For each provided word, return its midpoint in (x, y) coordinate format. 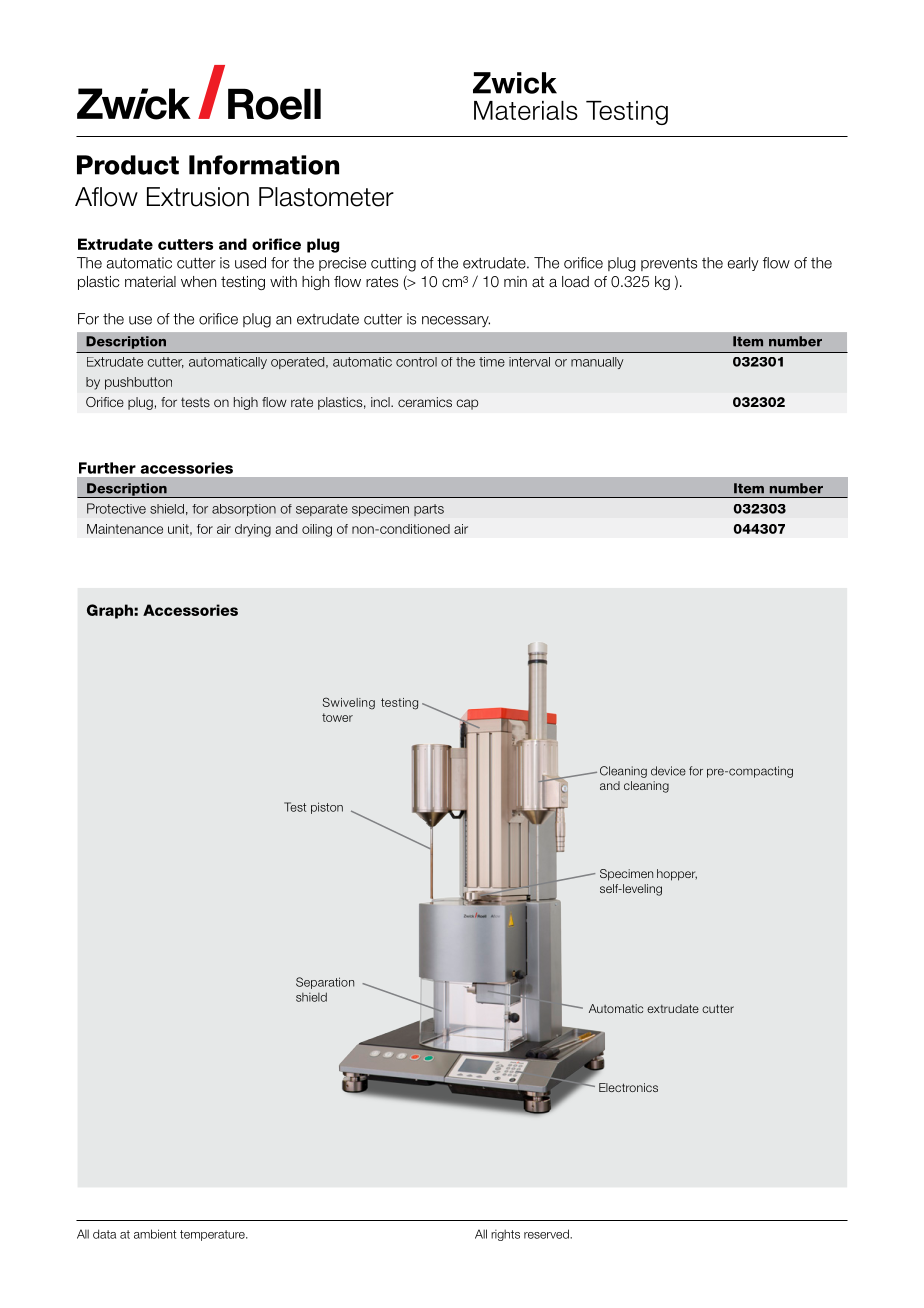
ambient (155, 1234)
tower (337, 717)
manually (597, 363)
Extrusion (198, 197)
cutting (393, 264)
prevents (669, 264)
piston (327, 808)
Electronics (628, 1087)
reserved (547, 1234)
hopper (677, 875)
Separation (325, 983)
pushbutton (138, 383)
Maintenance (125, 529)
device (668, 771)
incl (381, 402)
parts (429, 510)
